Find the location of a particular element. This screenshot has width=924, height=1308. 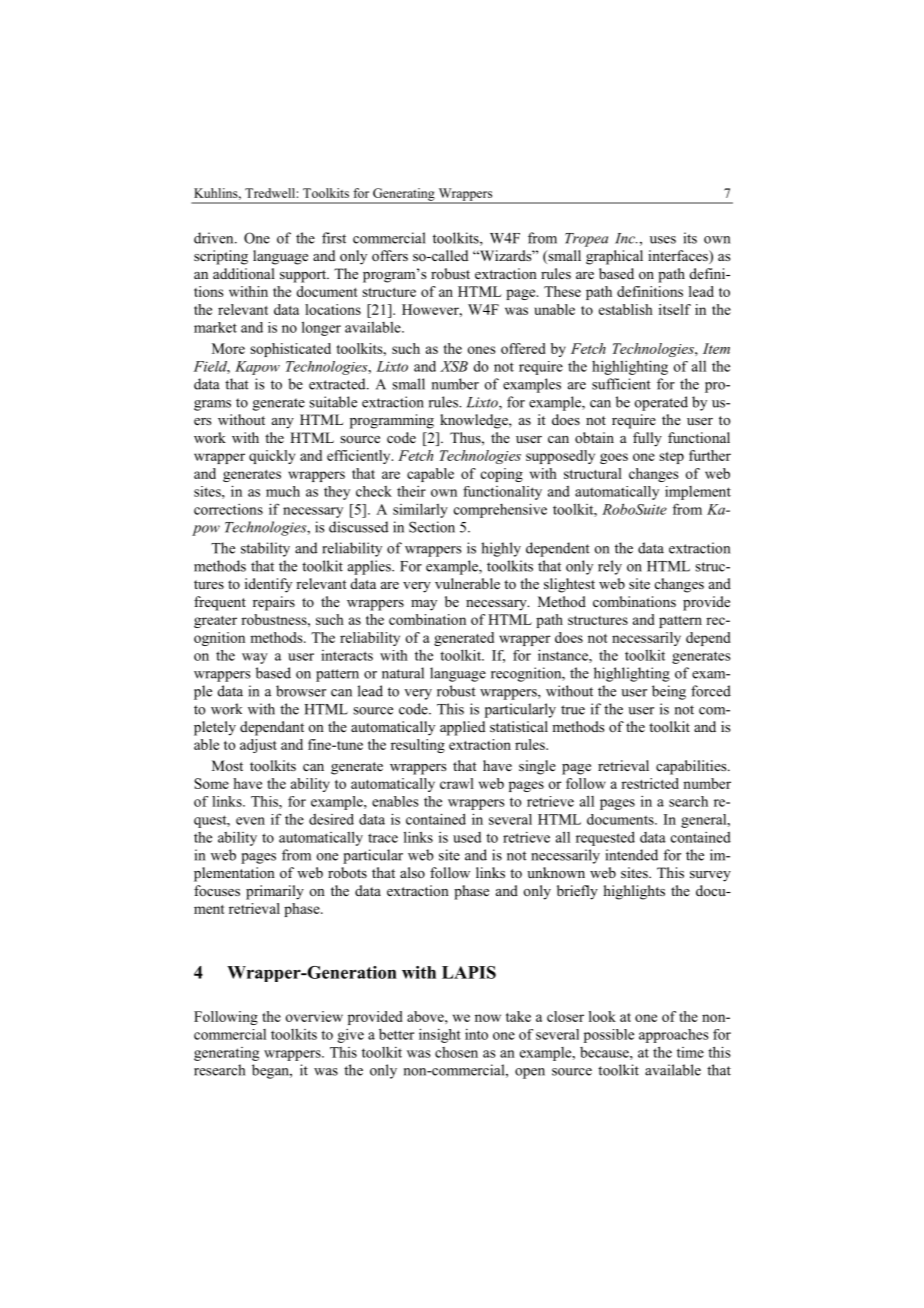

interfaces is located at coordinates (679, 257).
